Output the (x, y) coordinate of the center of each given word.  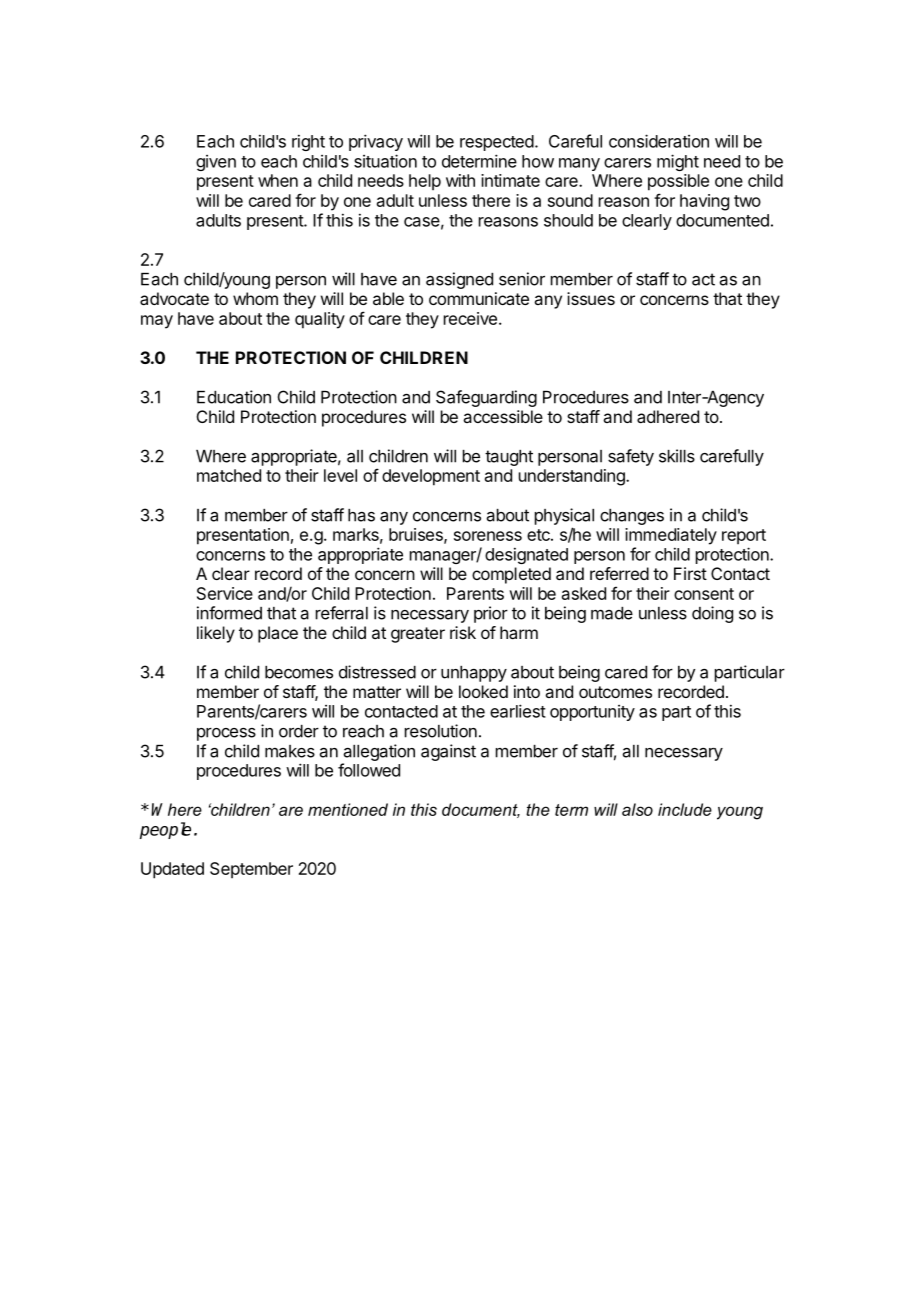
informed (229, 613)
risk (463, 632)
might (678, 162)
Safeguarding (486, 398)
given (216, 163)
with (460, 180)
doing (712, 614)
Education (234, 397)
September (251, 870)
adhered (668, 416)
